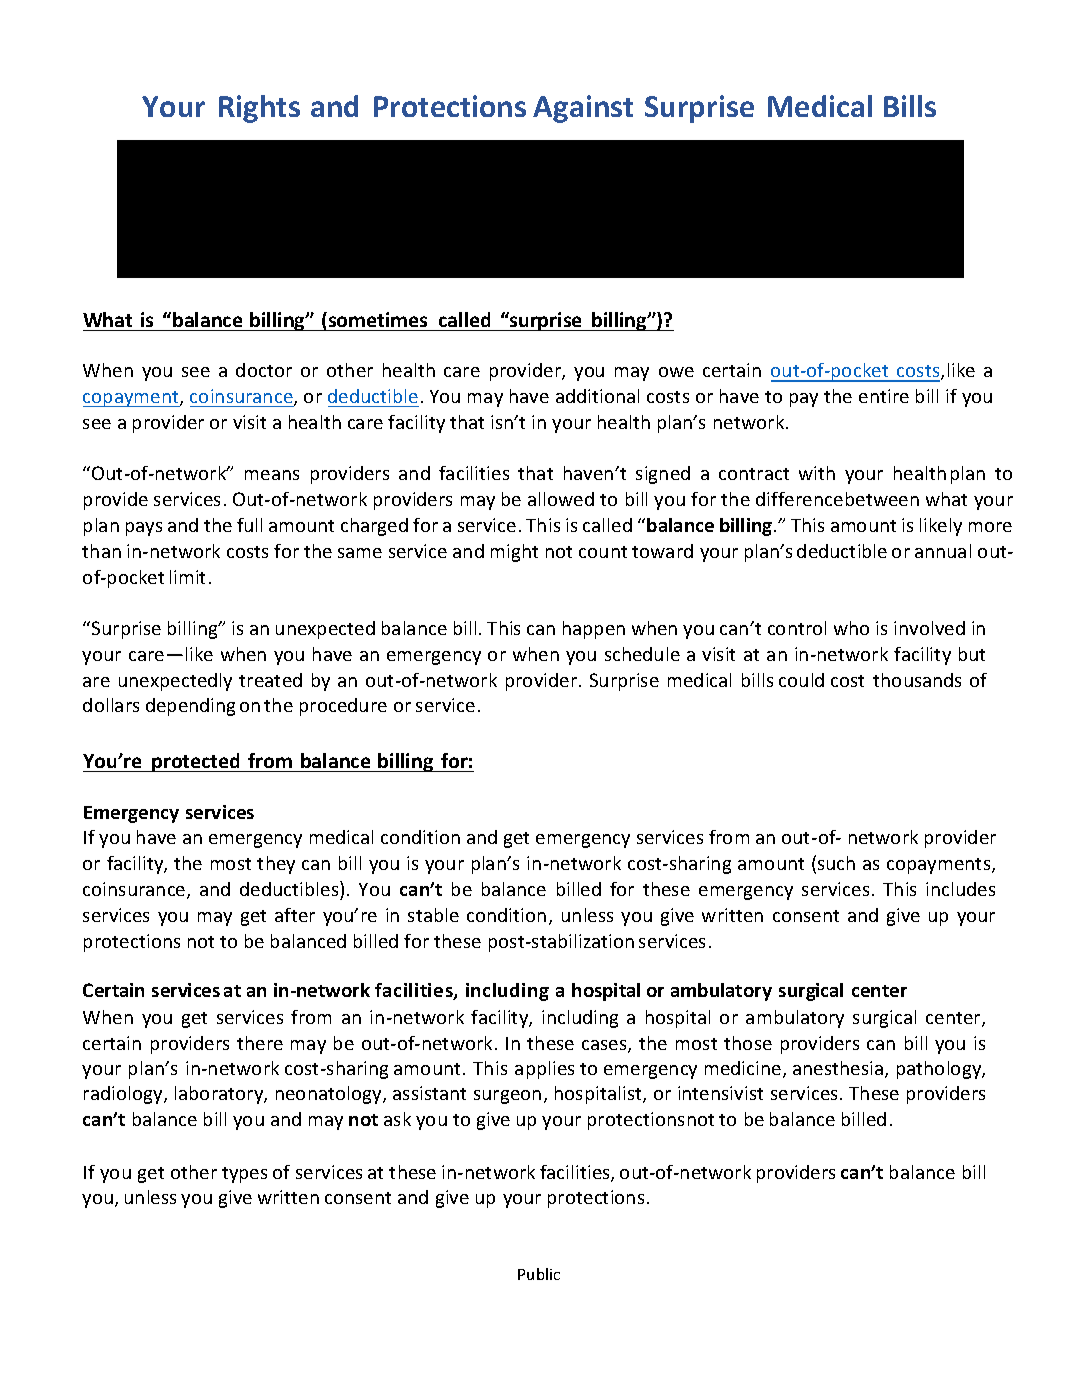  Describe the element at coordinates (295, 915) in the image. I see `after` at that location.
